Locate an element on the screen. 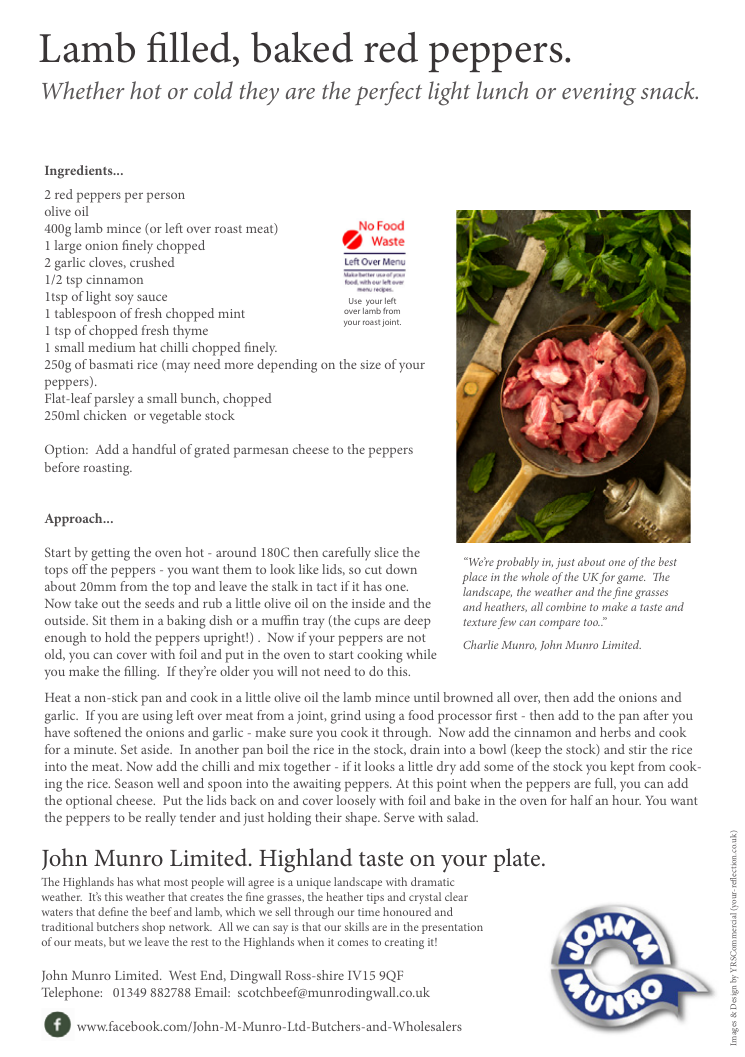  perfect is located at coordinates (388, 93).
